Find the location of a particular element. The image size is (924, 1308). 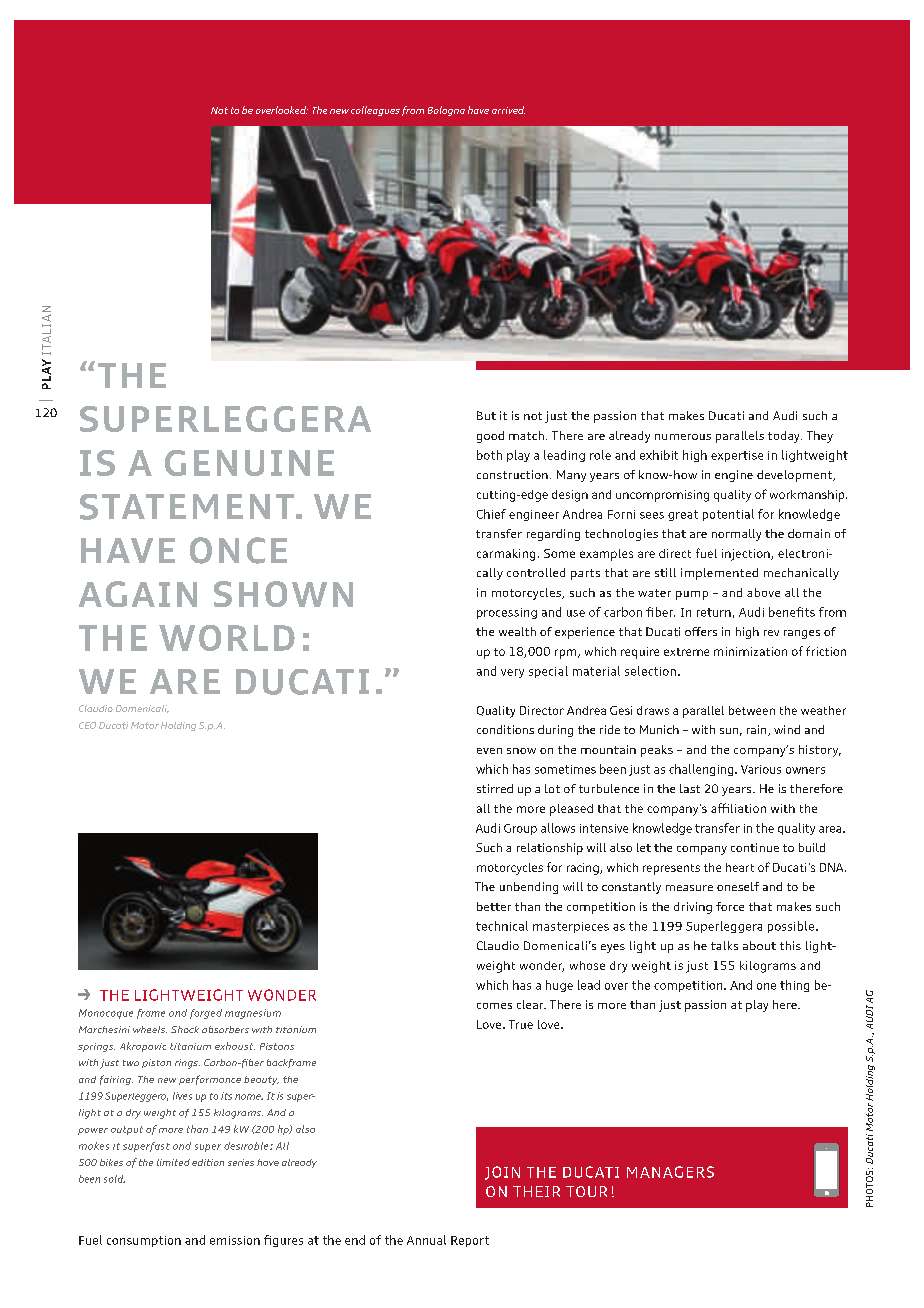

STATEMENT is located at coordinates (187, 507).
